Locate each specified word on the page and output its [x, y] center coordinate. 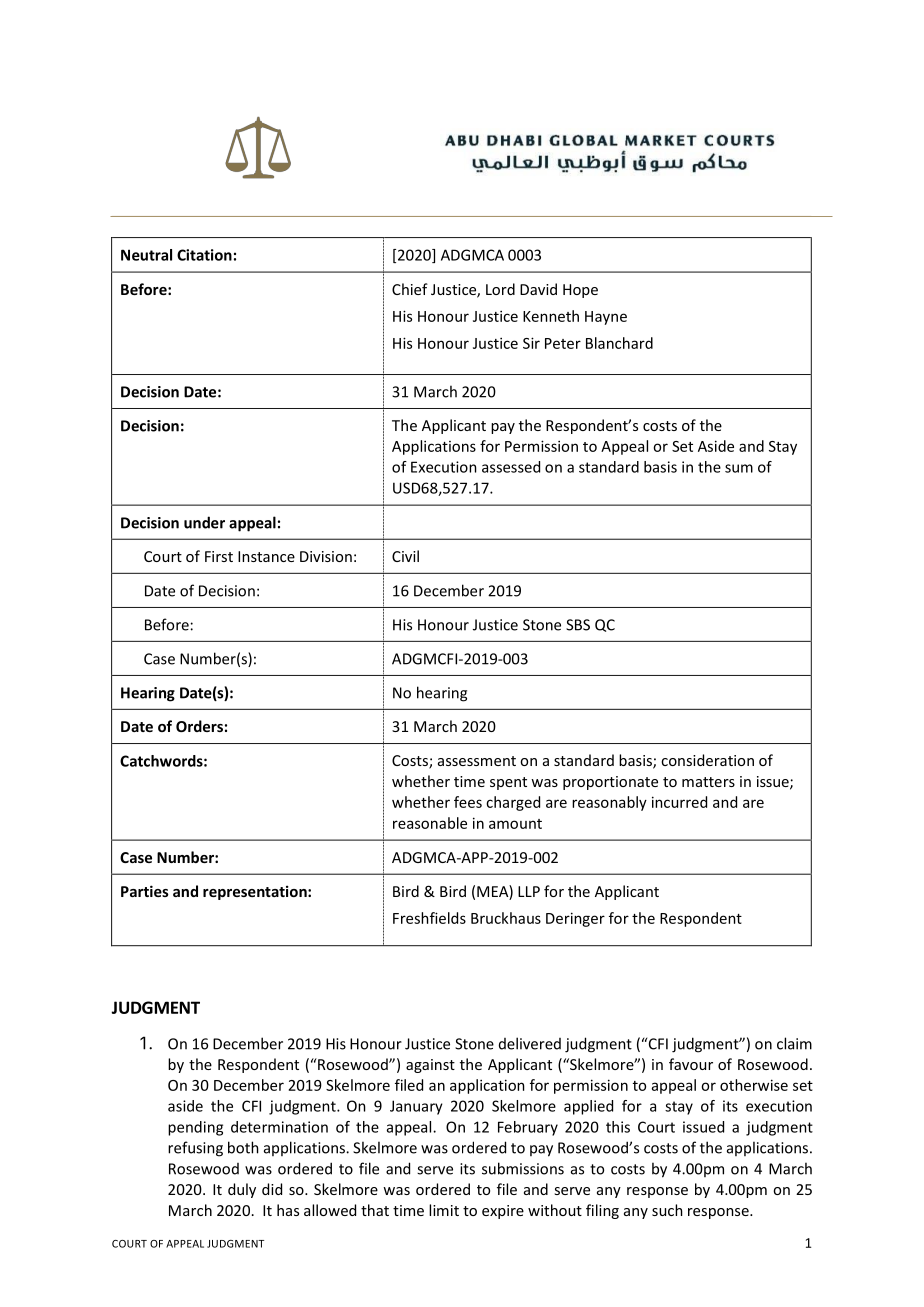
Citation [204, 255]
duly [242, 1190]
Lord [500, 289]
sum [739, 468]
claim [794, 1043]
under [204, 522]
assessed [511, 467]
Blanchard [619, 343]
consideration [707, 760]
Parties [145, 891]
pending [195, 1128]
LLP [529, 891]
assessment [477, 761]
